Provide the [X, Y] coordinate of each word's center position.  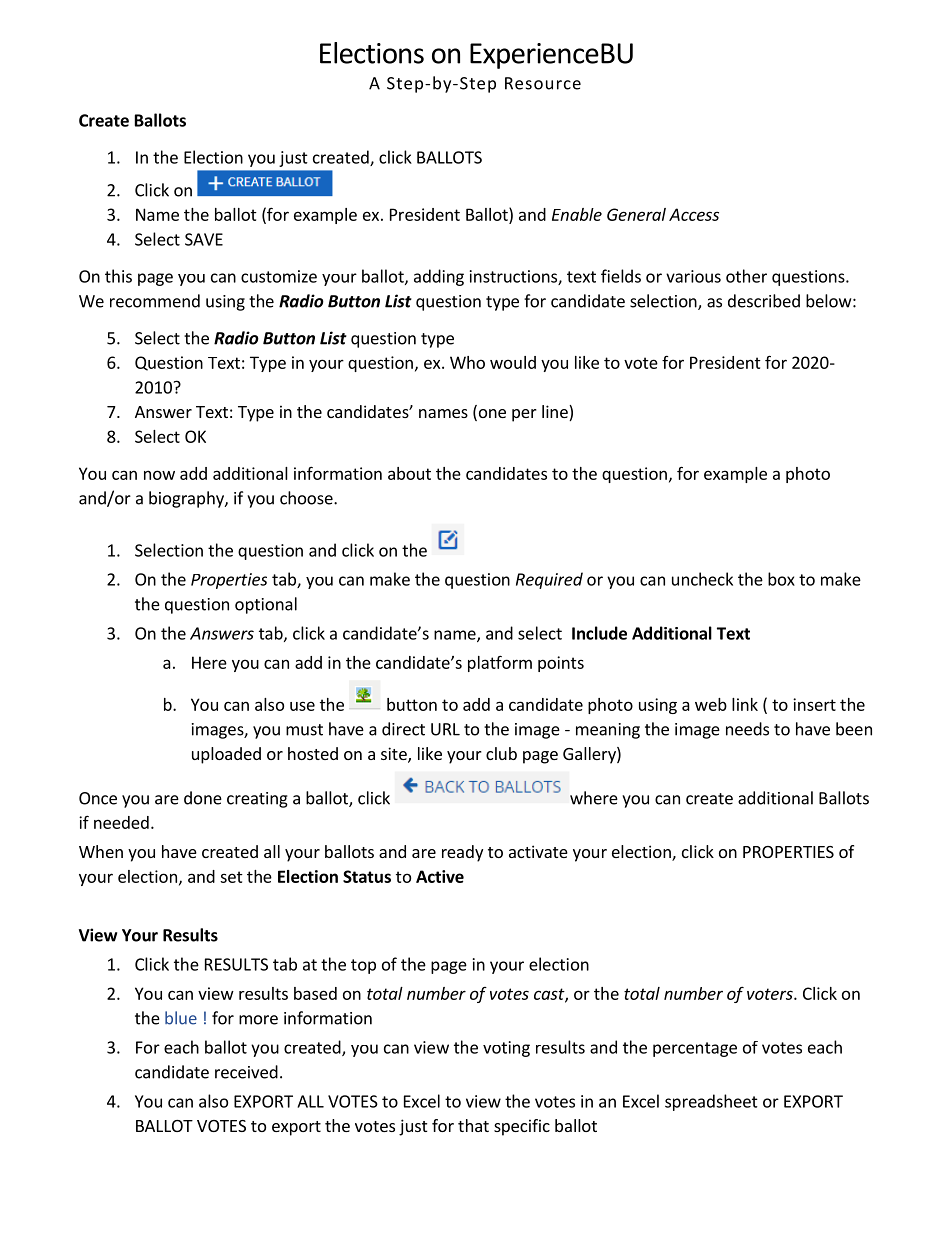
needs [747, 729]
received [246, 1072]
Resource [543, 83]
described [764, 301]
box [781, 579]
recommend [155, 301]
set [231, 877]
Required [549, 580]
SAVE [204, 239]
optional [266, 605]
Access [694, 214]
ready [462, 853]
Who [467, 362]
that [473, 1125]
